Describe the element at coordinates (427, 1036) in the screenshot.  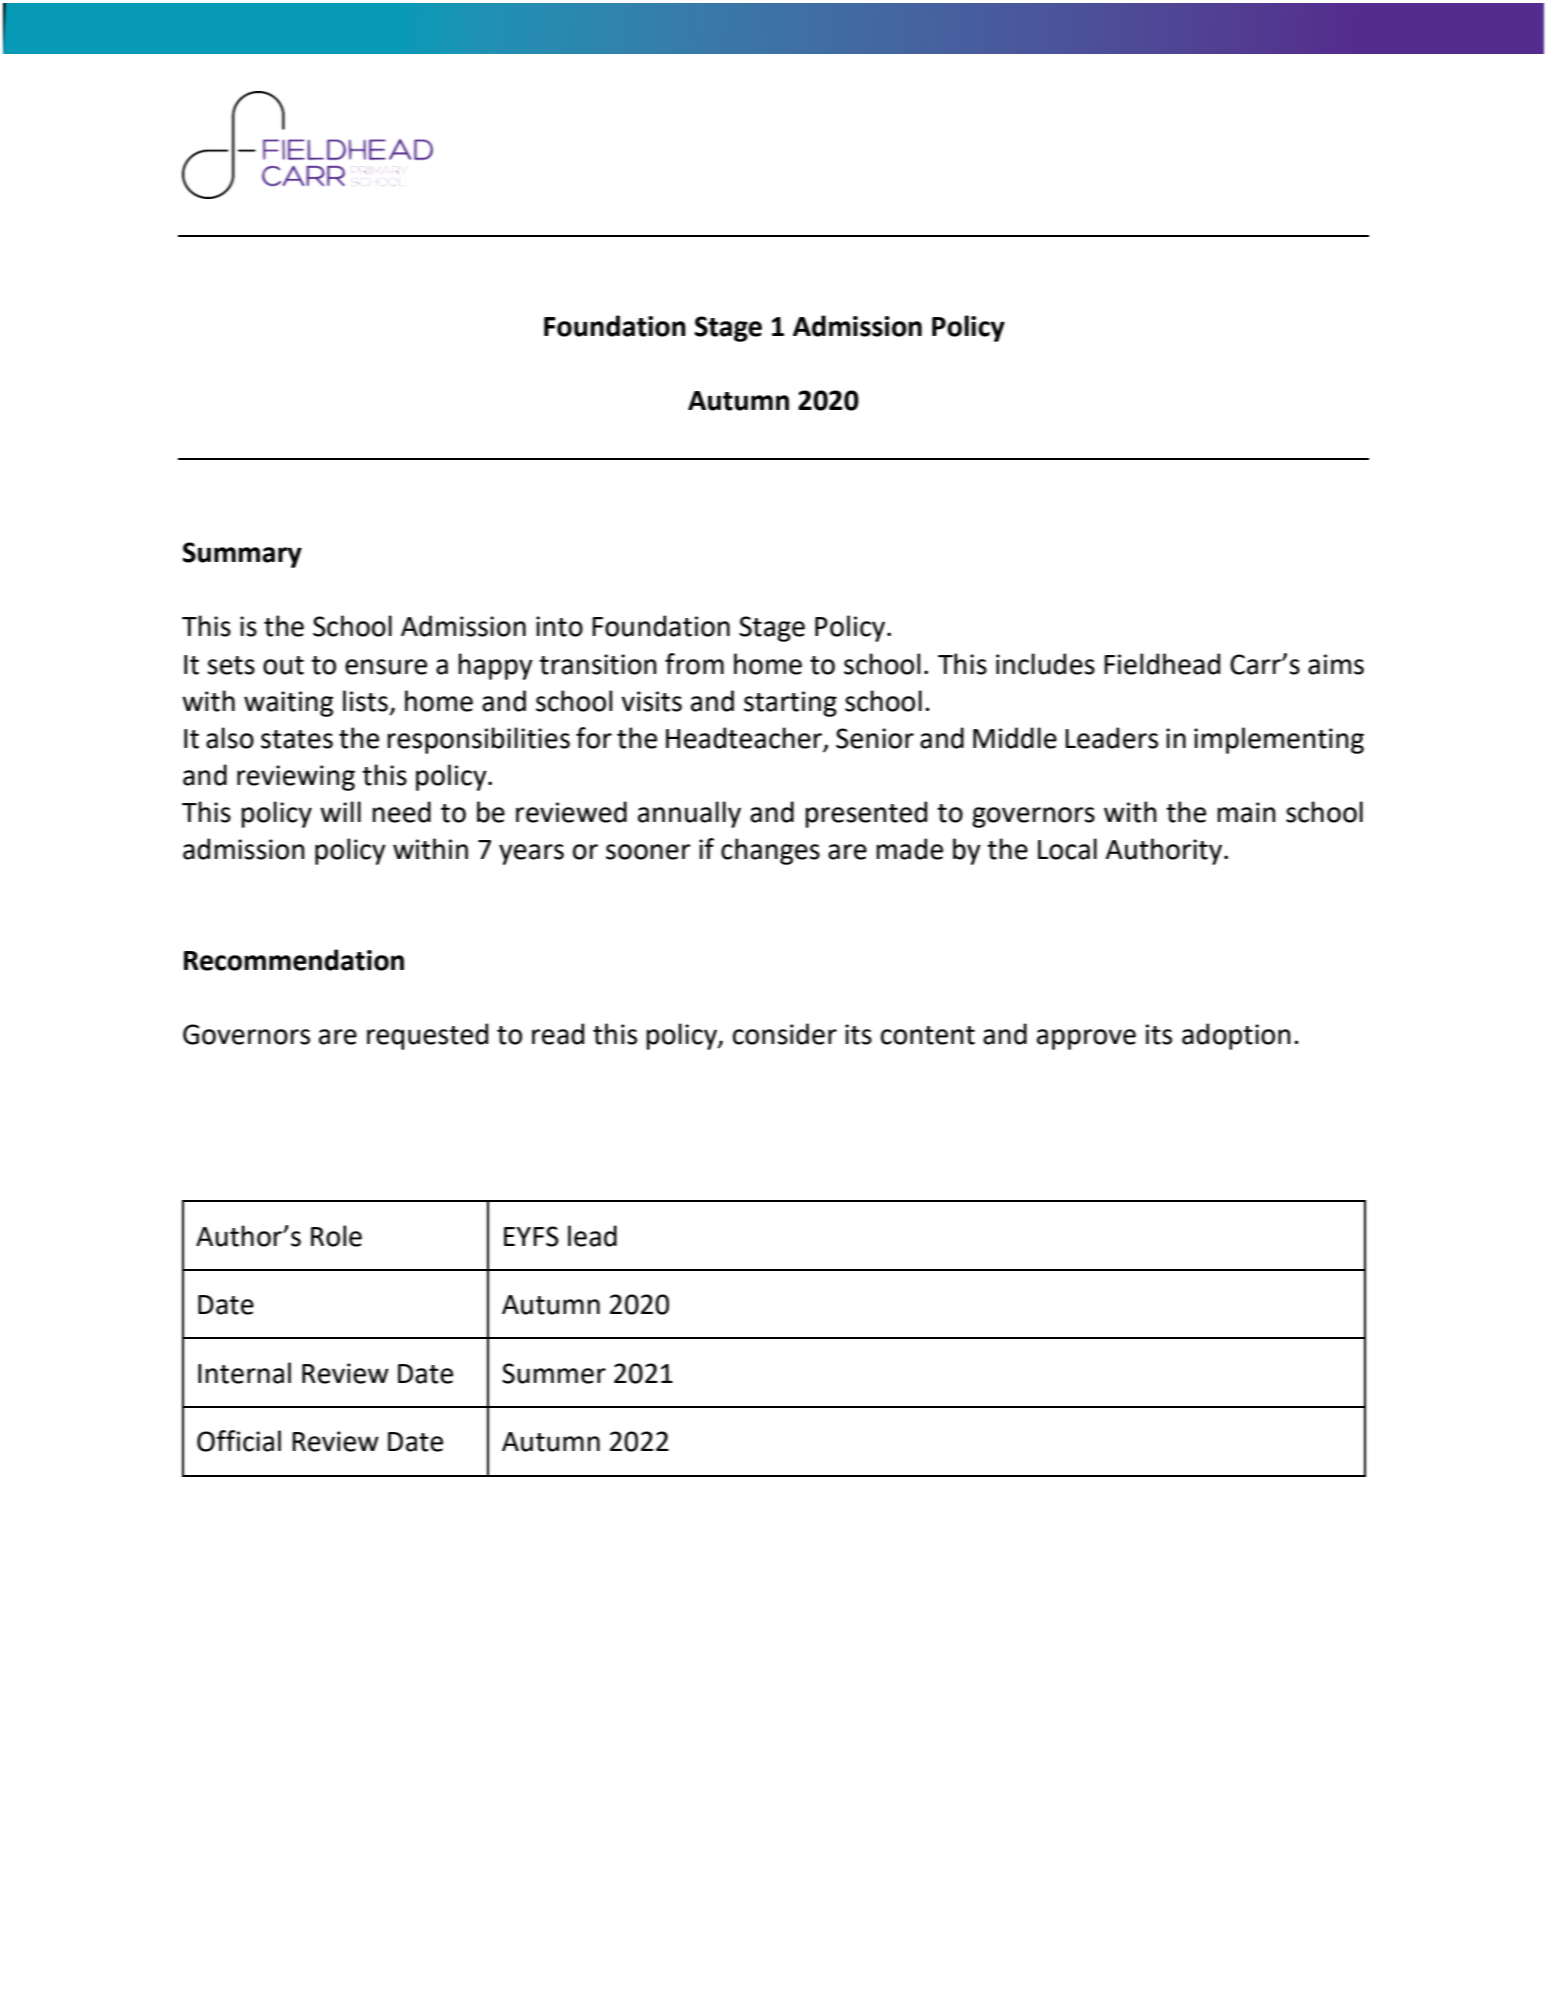
I see `requested` at that location.
